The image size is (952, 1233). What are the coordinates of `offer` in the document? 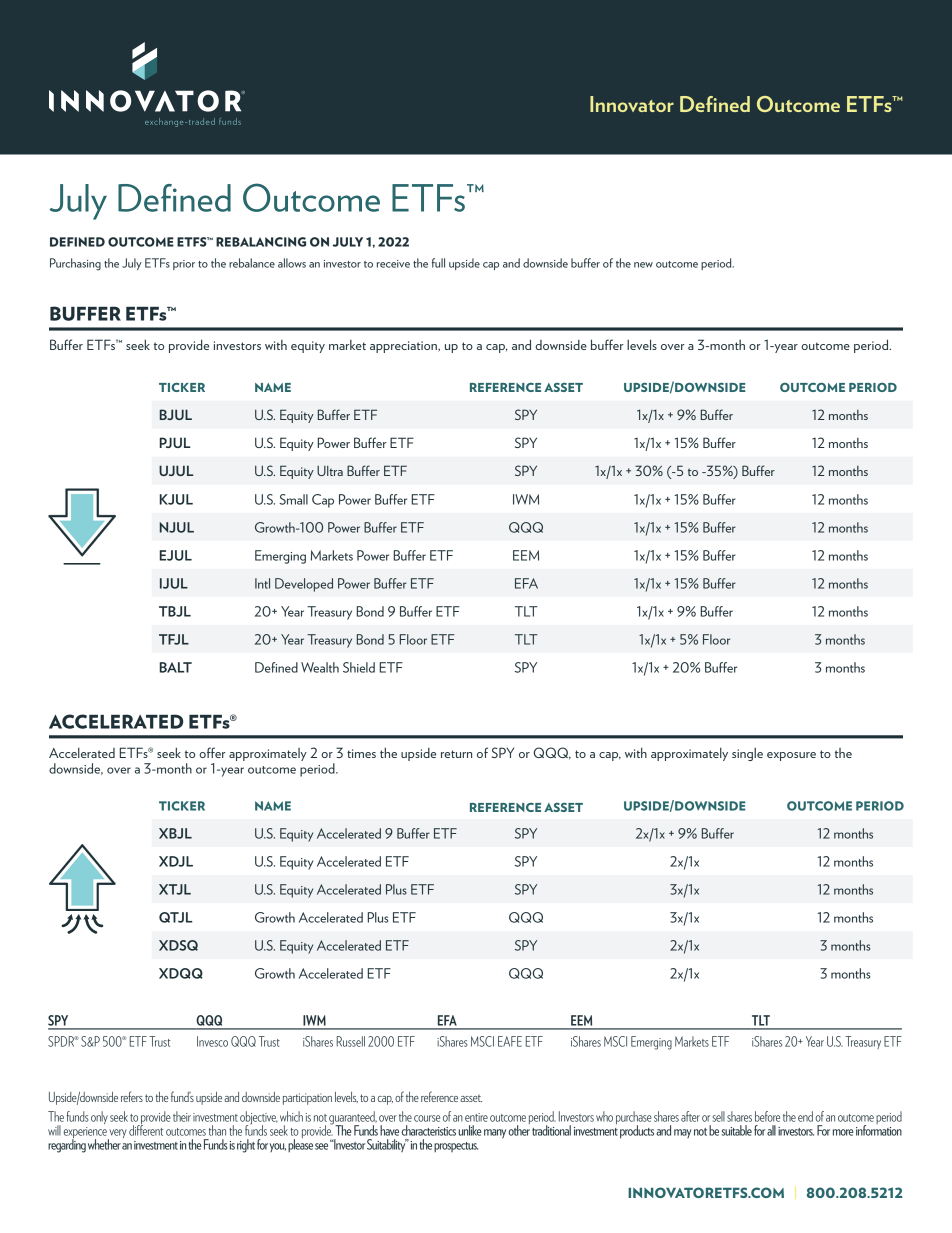 It's located at (212, 752).
